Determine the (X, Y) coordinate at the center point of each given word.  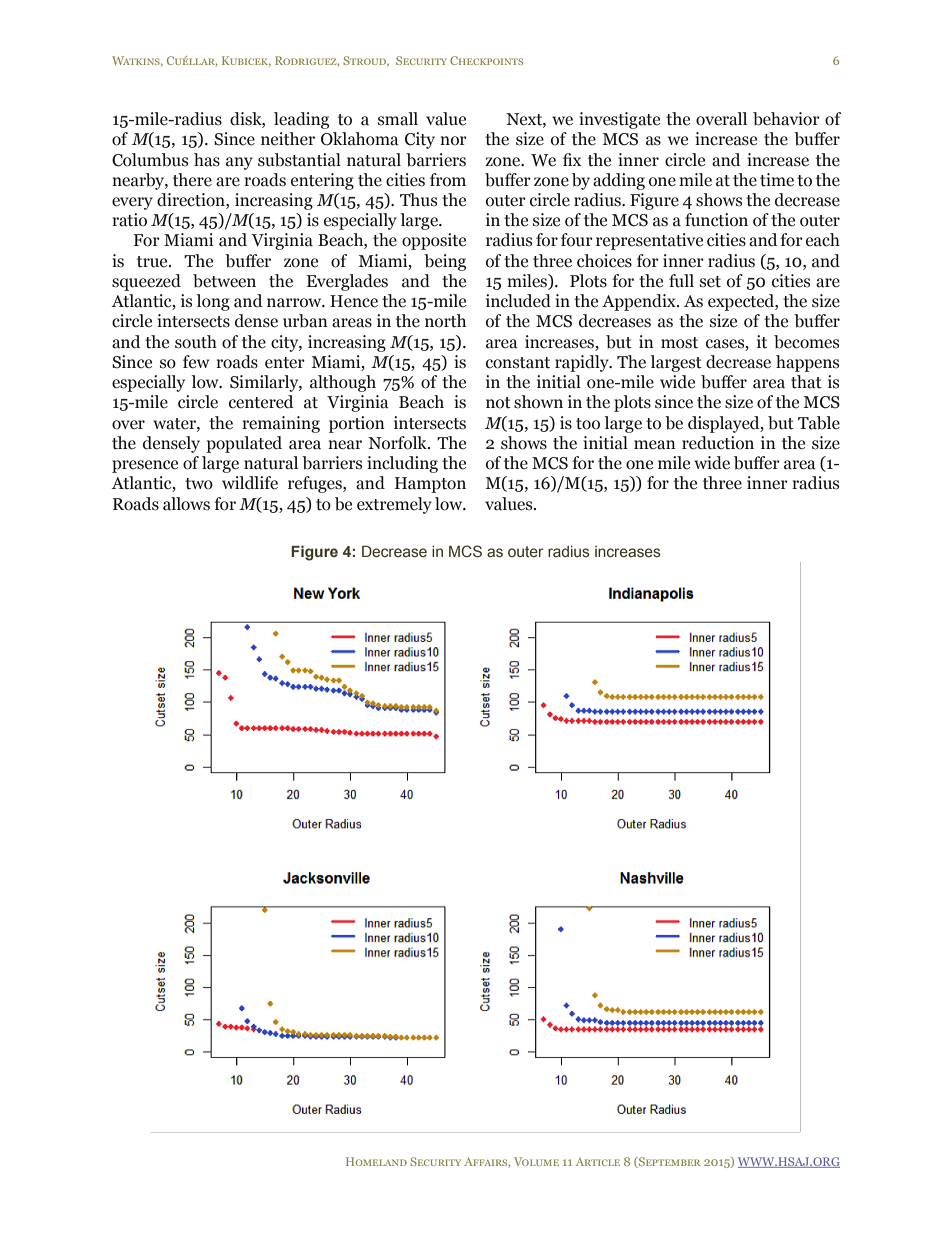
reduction (718, 443)
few (196, 362)
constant (518, 363)
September (668, 1162)
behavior (786, 119)
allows (186, 504)
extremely (394, 505)
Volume (536, 1161)
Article (598, 1162)
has (207, 160)
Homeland (376, 1161)
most (679, 343)
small (398, 119)
